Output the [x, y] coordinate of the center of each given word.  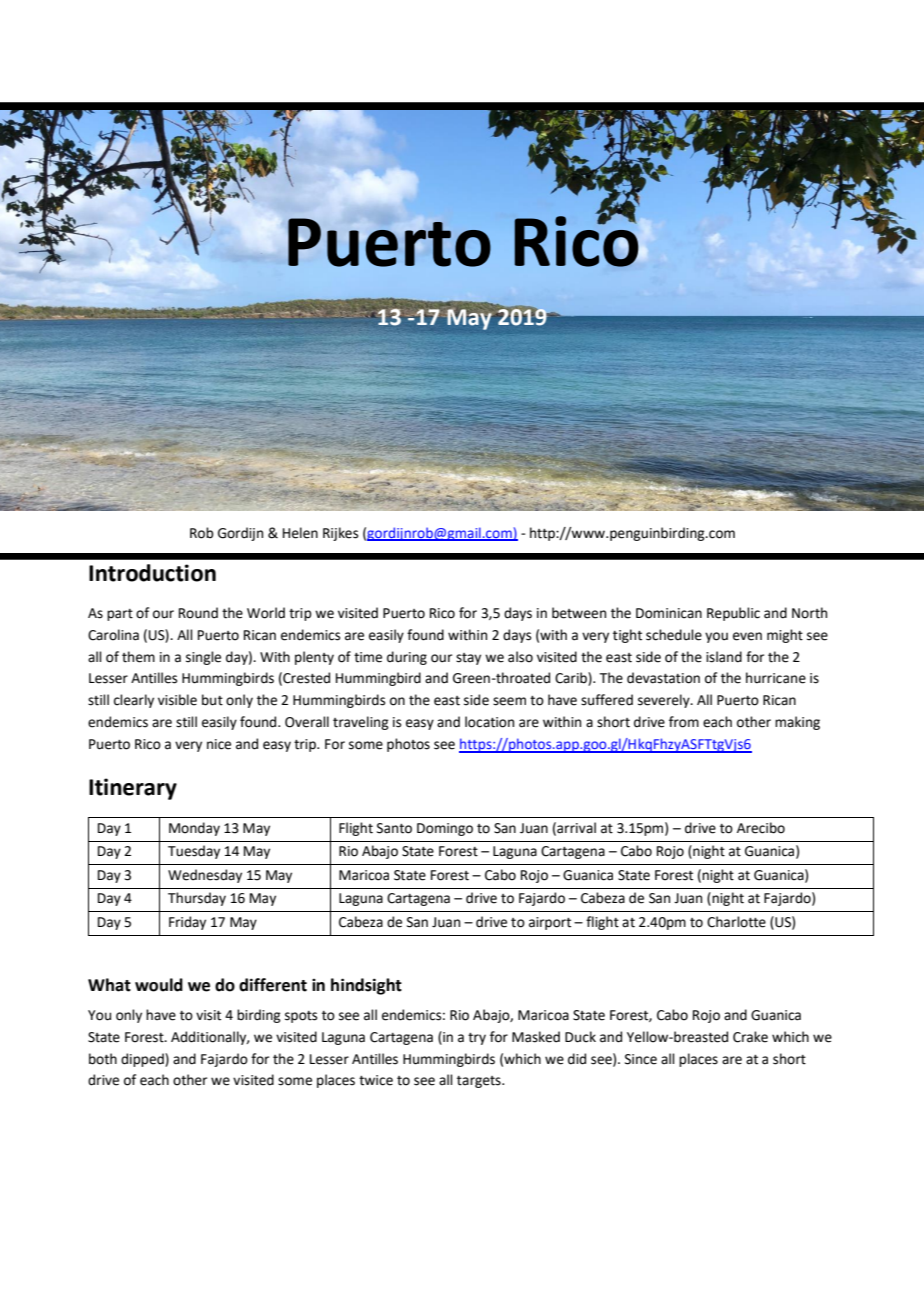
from [684, 722]
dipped [143, 1060]
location [489, 722]
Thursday [197, 899]
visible [177, 700]
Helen [300, 533]
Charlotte [736, 922]
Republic [733, 614]
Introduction [152, 573]
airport [550, 923]
